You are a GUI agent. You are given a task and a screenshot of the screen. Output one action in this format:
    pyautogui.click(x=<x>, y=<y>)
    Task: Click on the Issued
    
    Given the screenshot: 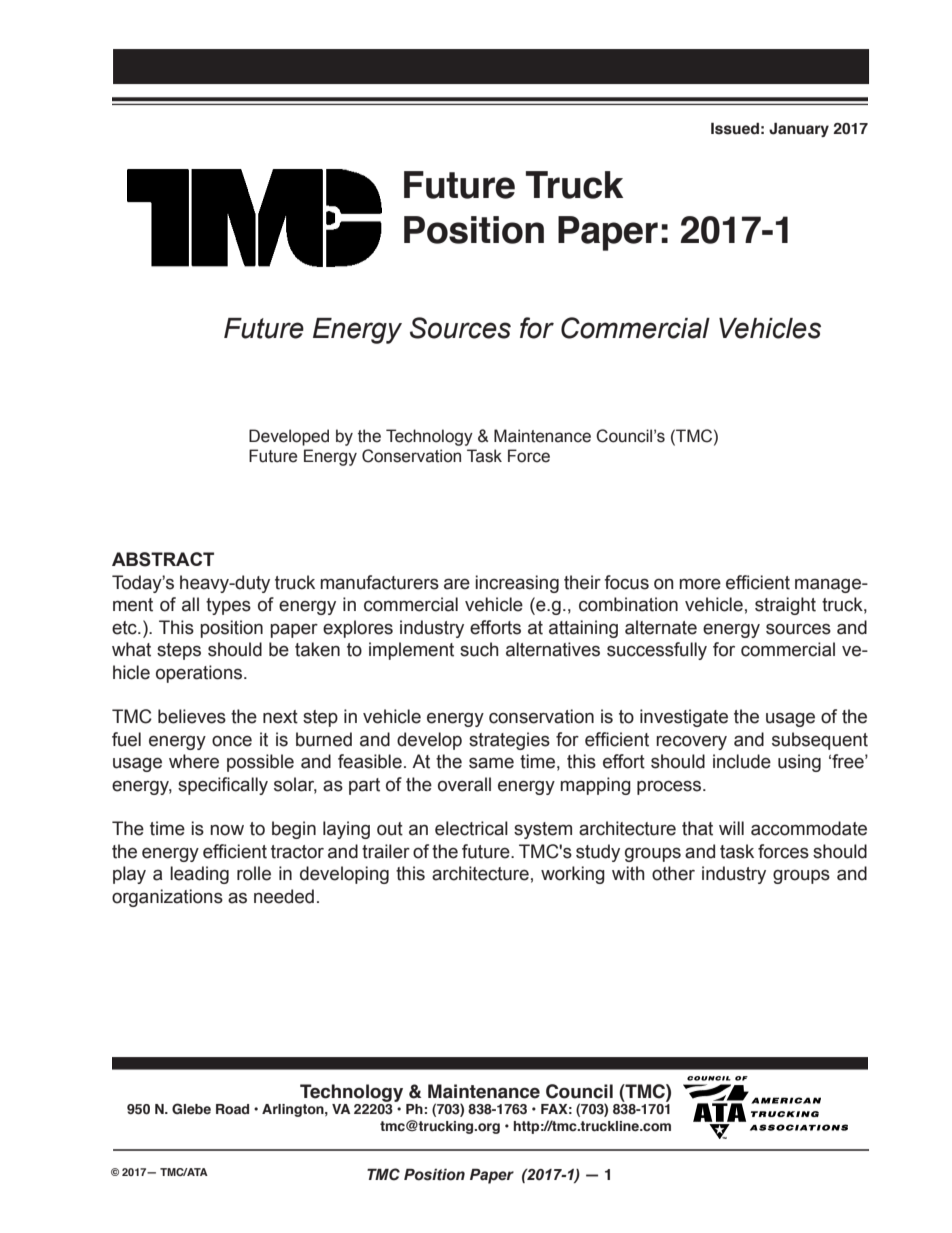 What is the action you would take?
    pyautogui.click(x=735, y=128)
